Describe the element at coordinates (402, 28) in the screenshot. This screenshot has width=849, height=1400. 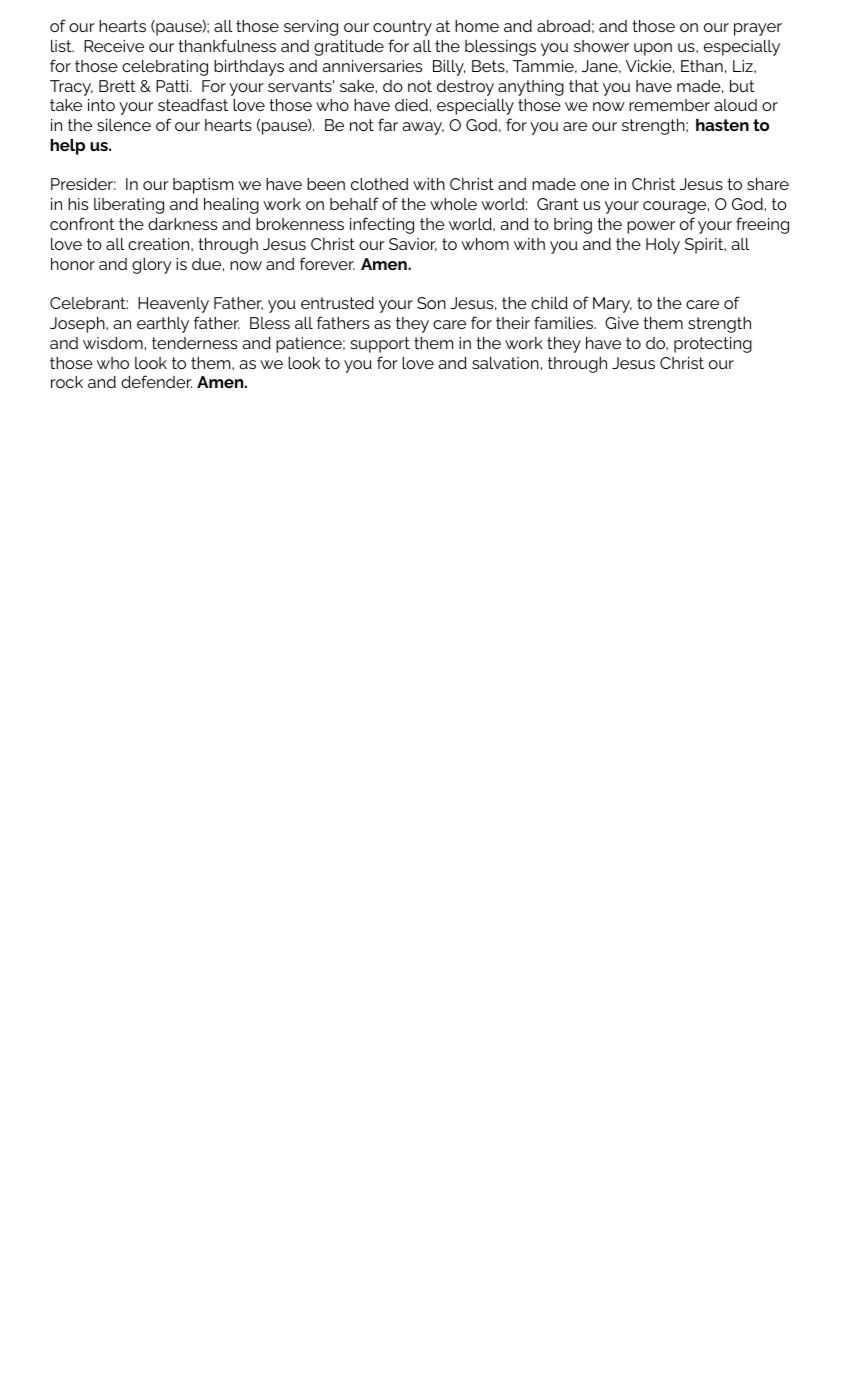
I see `country` at that location.
